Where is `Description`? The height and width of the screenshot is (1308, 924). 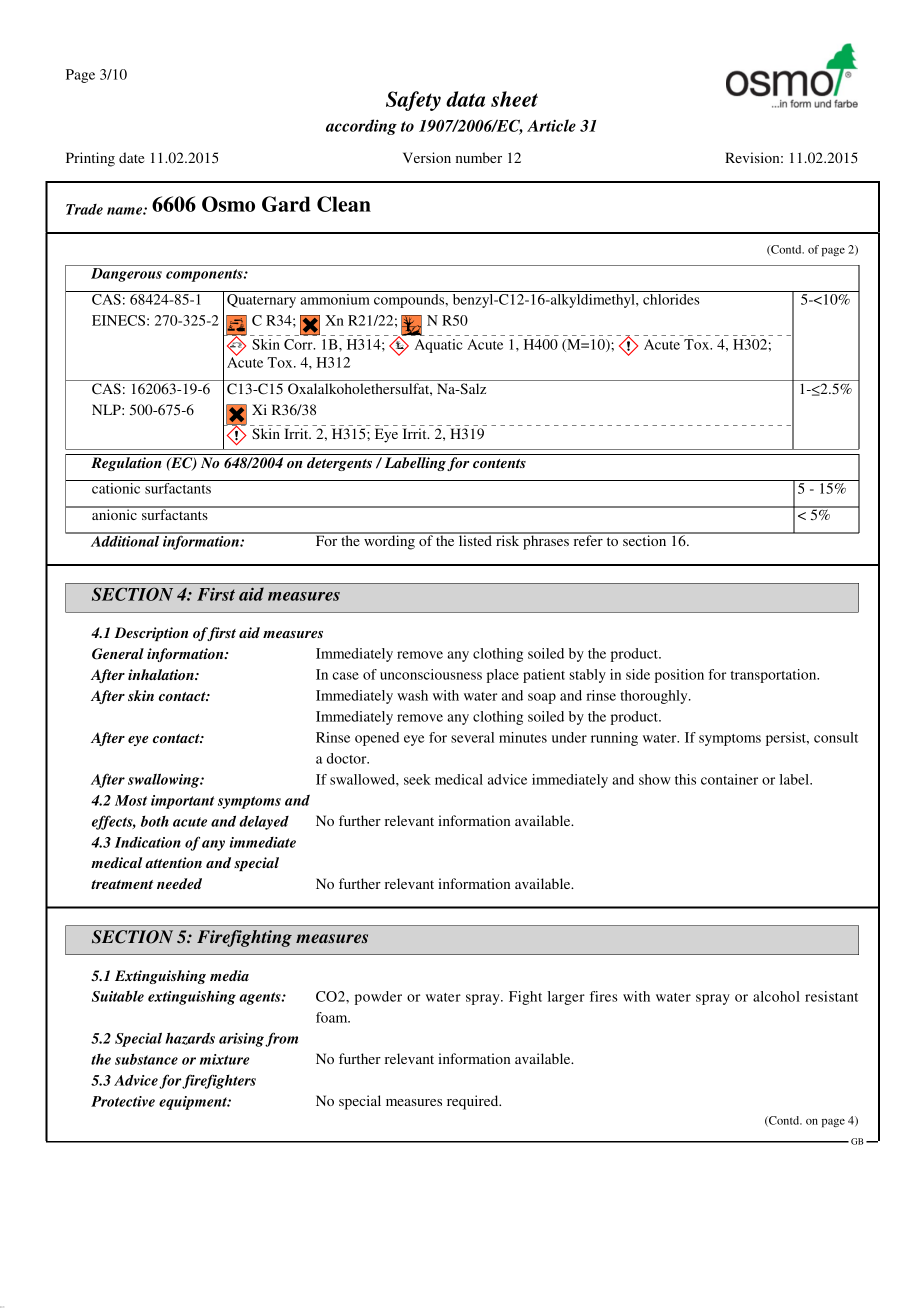
Description is located at coordinates (151, 634).
